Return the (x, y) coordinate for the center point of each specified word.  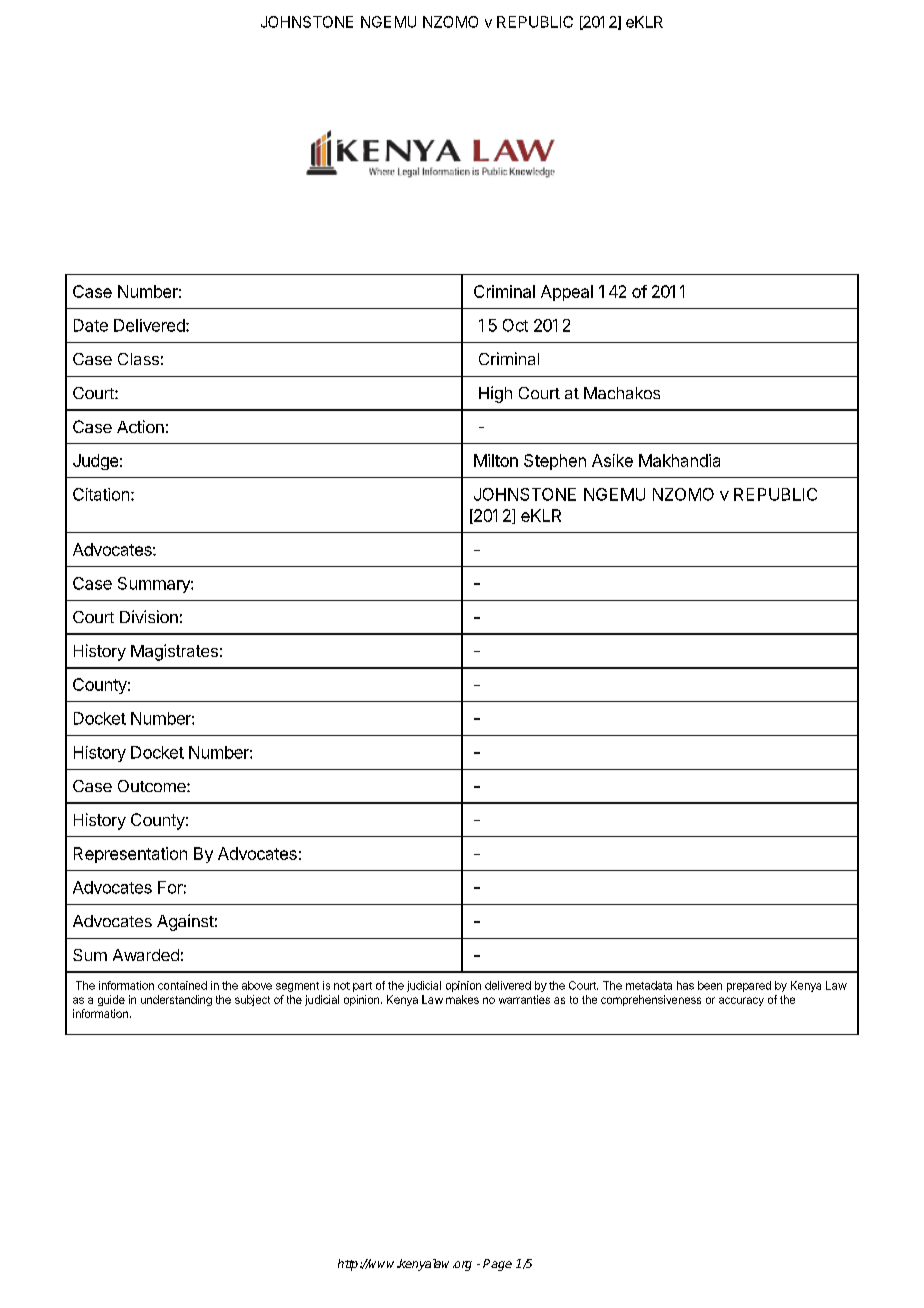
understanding (176, 1000)
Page (497, 1265)
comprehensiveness (651, 1000)
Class (138, 359)
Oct (515, 325)
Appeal (567, 293)
